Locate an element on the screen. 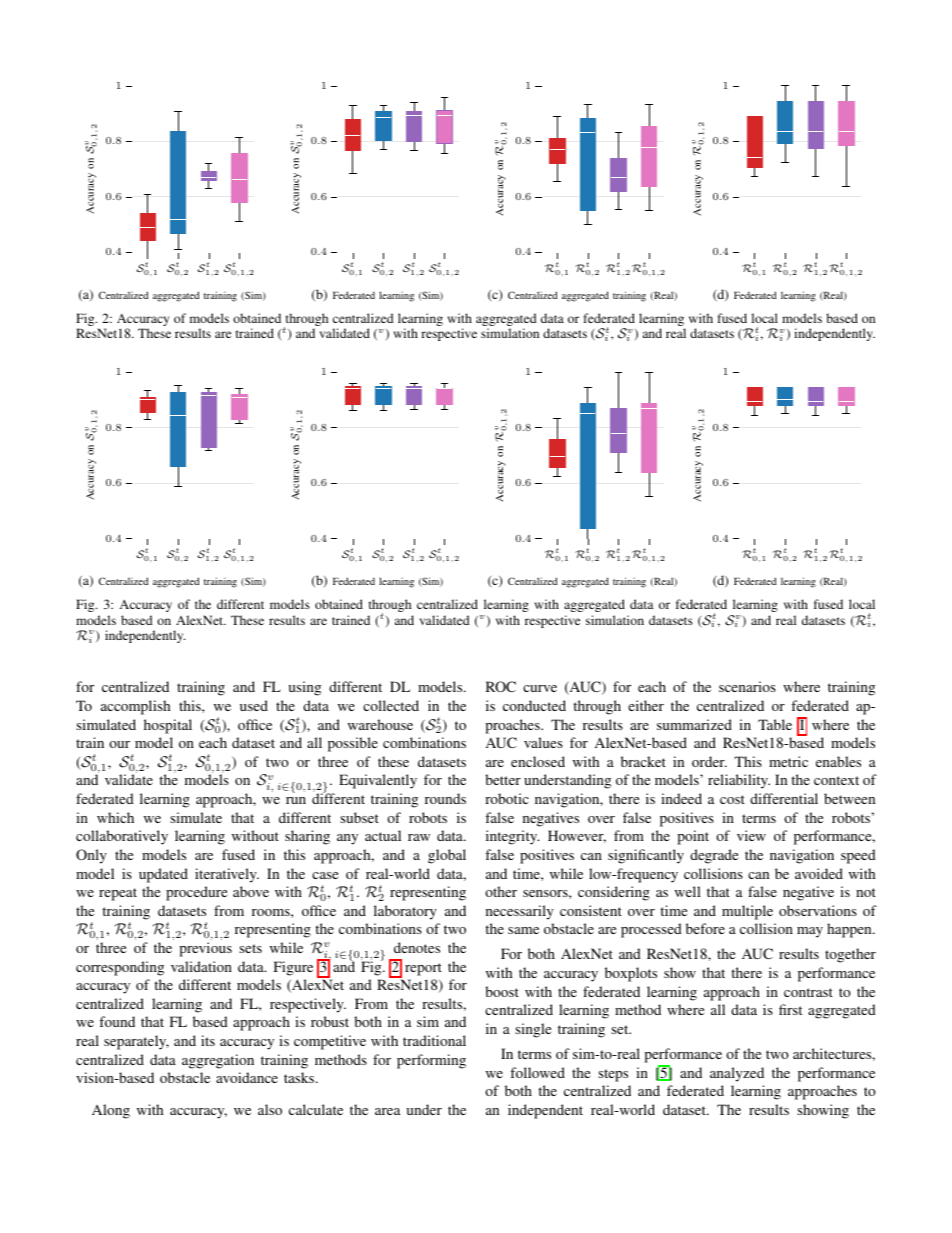 This screenshot has width=952, height=1233. other is located at coordinates (501, 891).
